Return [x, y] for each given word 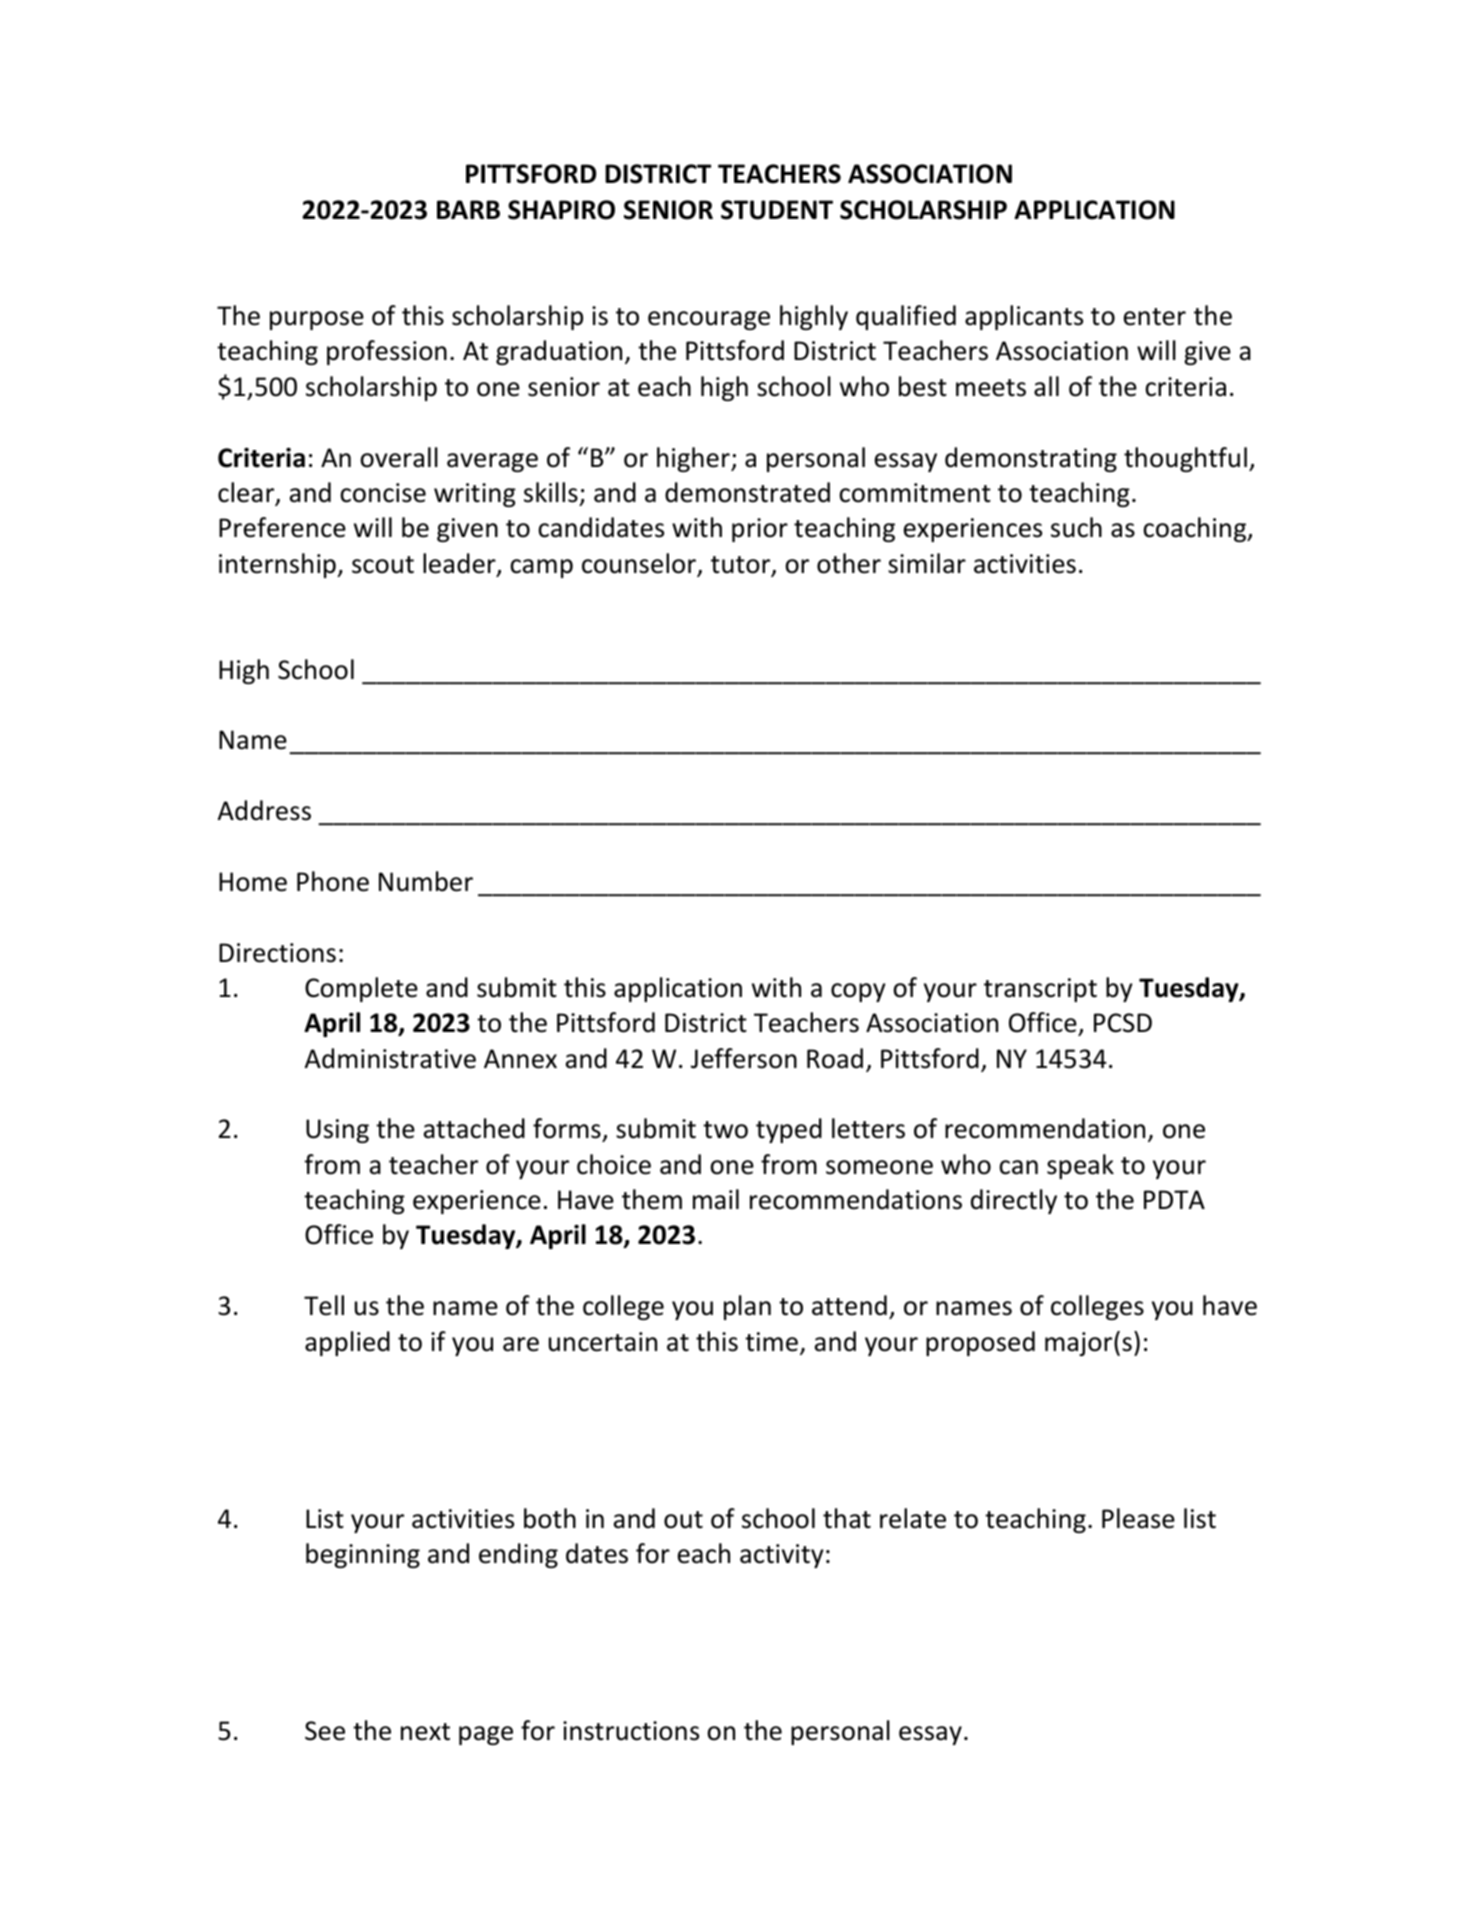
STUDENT [777, 210]
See [325, 1731]
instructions [631, 1731]
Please [1138, 1518]
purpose [317, 320]
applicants [1024, 317]
